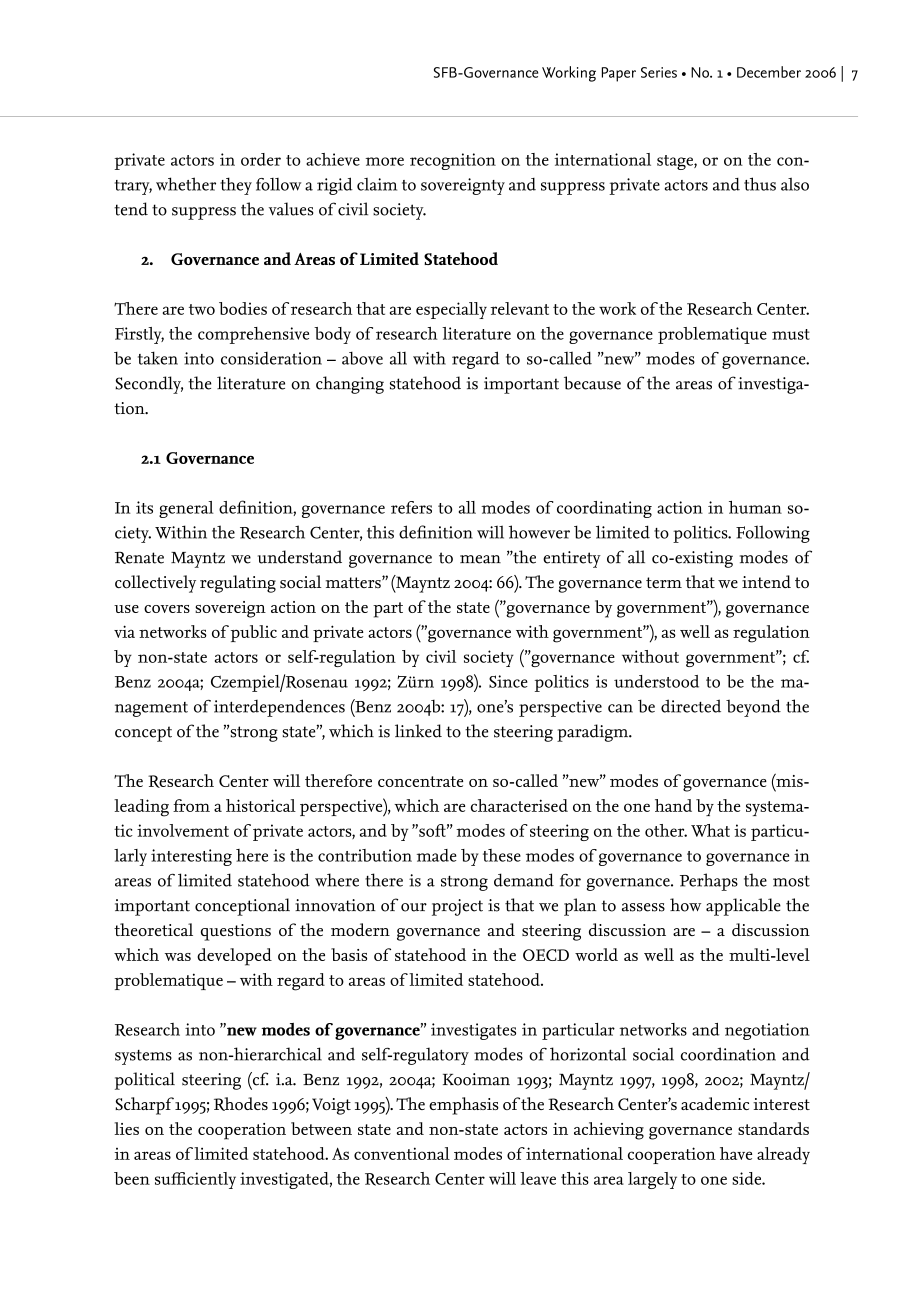  I want to click on order, so click(261, 159).
